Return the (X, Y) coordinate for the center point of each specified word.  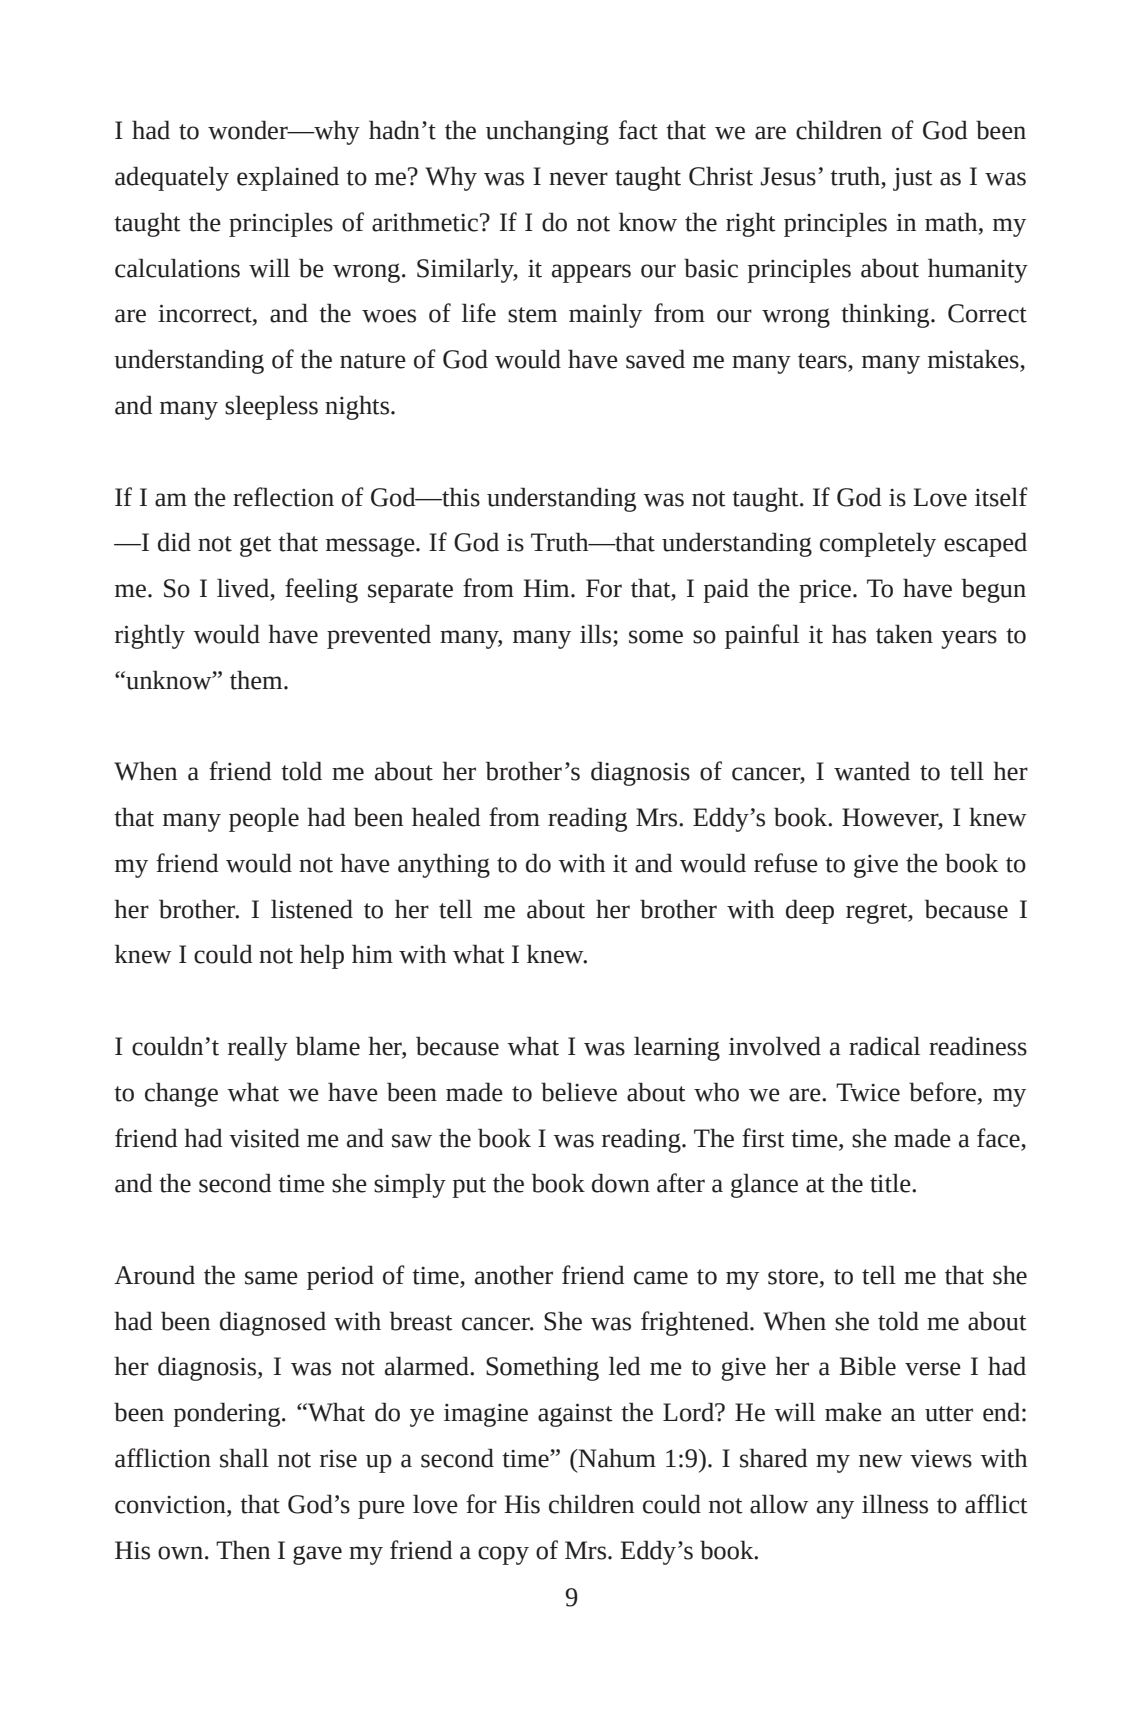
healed (446, 817)
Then (243, 1550)
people (264, 819)
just (913, 179)
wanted (872, 771)
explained (288, 178)
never (578, 179)
